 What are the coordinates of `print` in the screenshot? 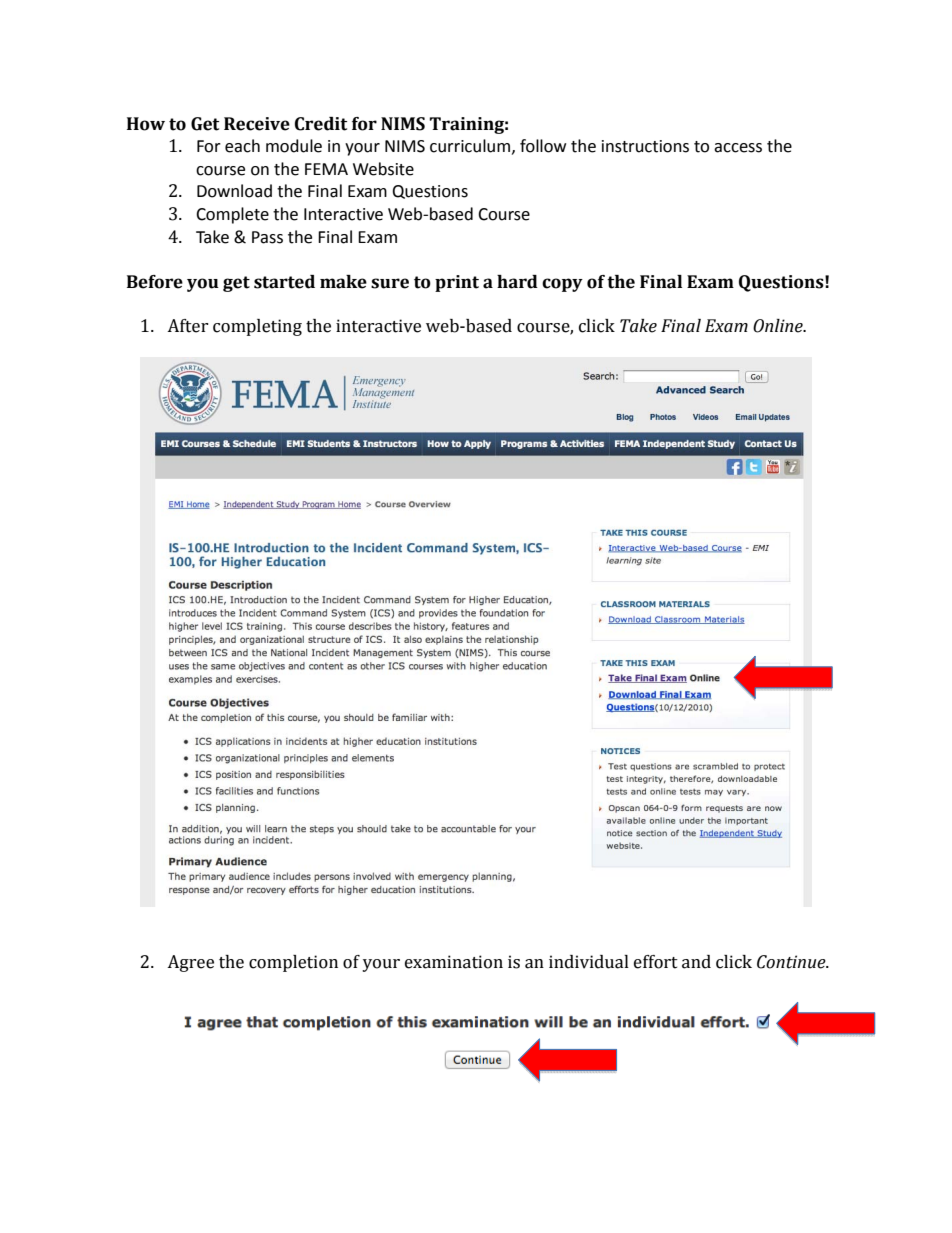 It's located at (457, 283).
